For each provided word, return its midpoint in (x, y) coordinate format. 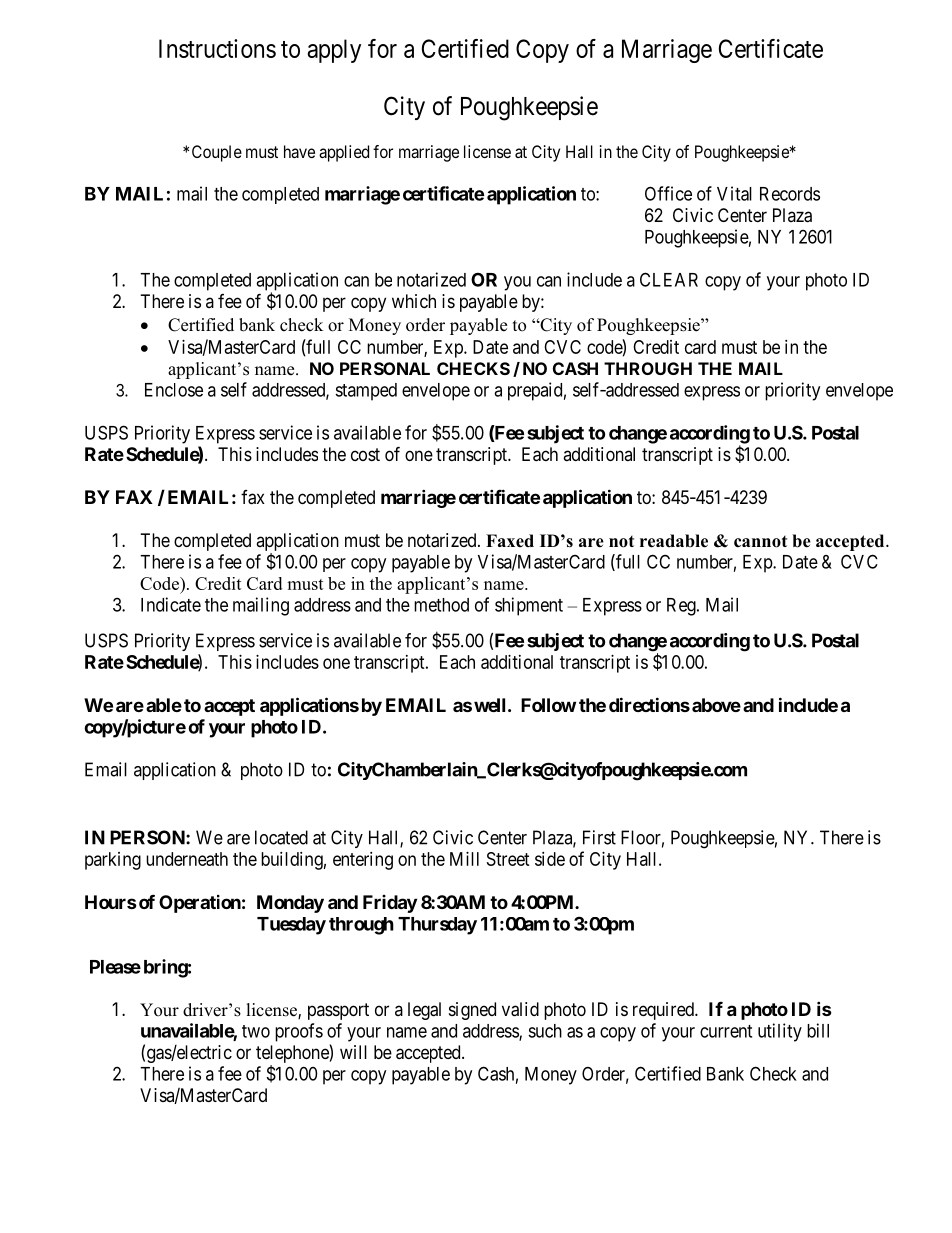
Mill (464, 859)
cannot (760, 542)
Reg (682, 607)
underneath (187, 859)
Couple (217, 153)
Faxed (510, 541)
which (414, 301)
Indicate (171, 604)
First (599, 837)
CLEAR (669, 279)
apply (334, 51)
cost (365, 454)
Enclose (174, 390)
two (256, 1031)
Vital (734, 193)
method (441, 605)
